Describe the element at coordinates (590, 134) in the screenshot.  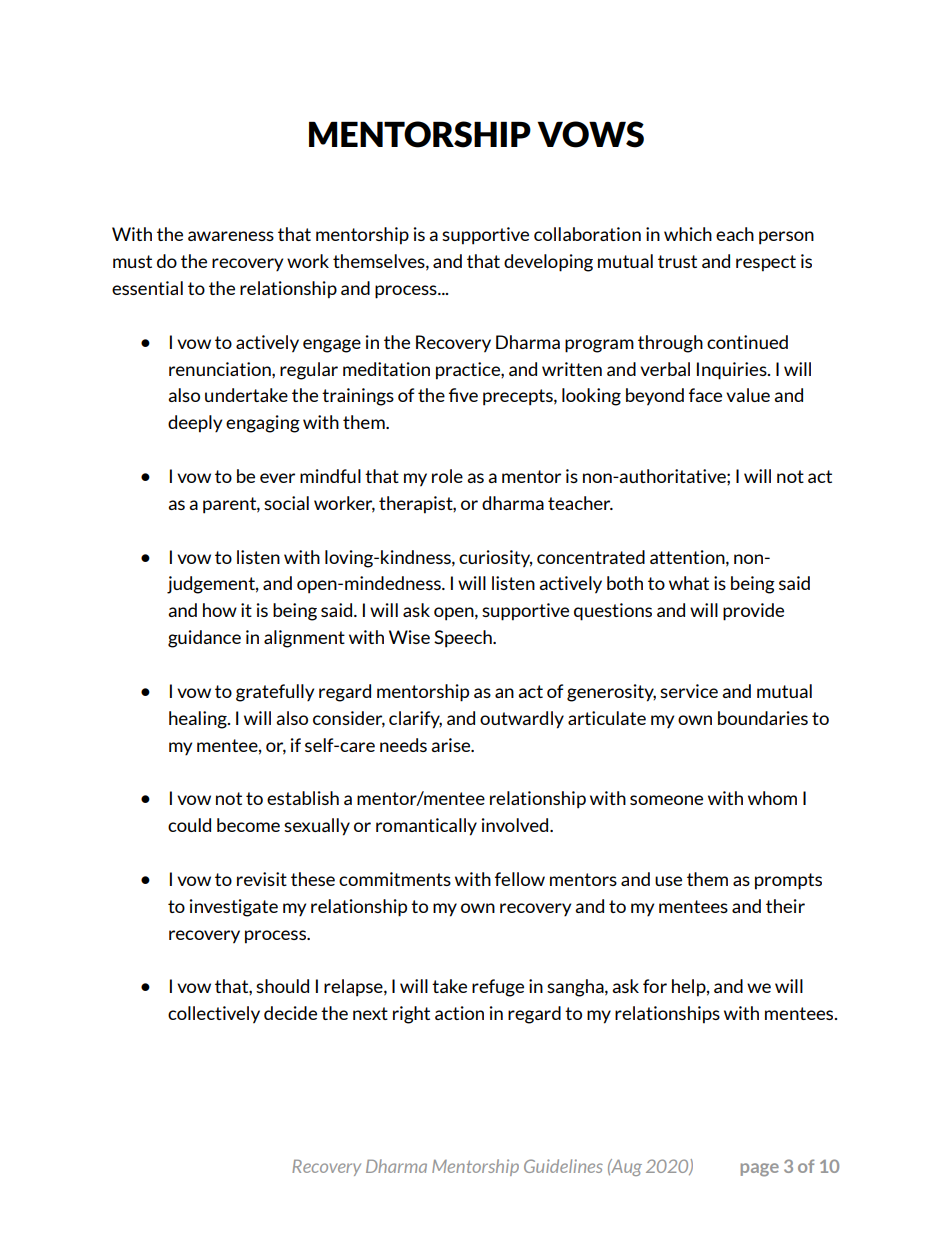
I see `VOWS` at that location.
